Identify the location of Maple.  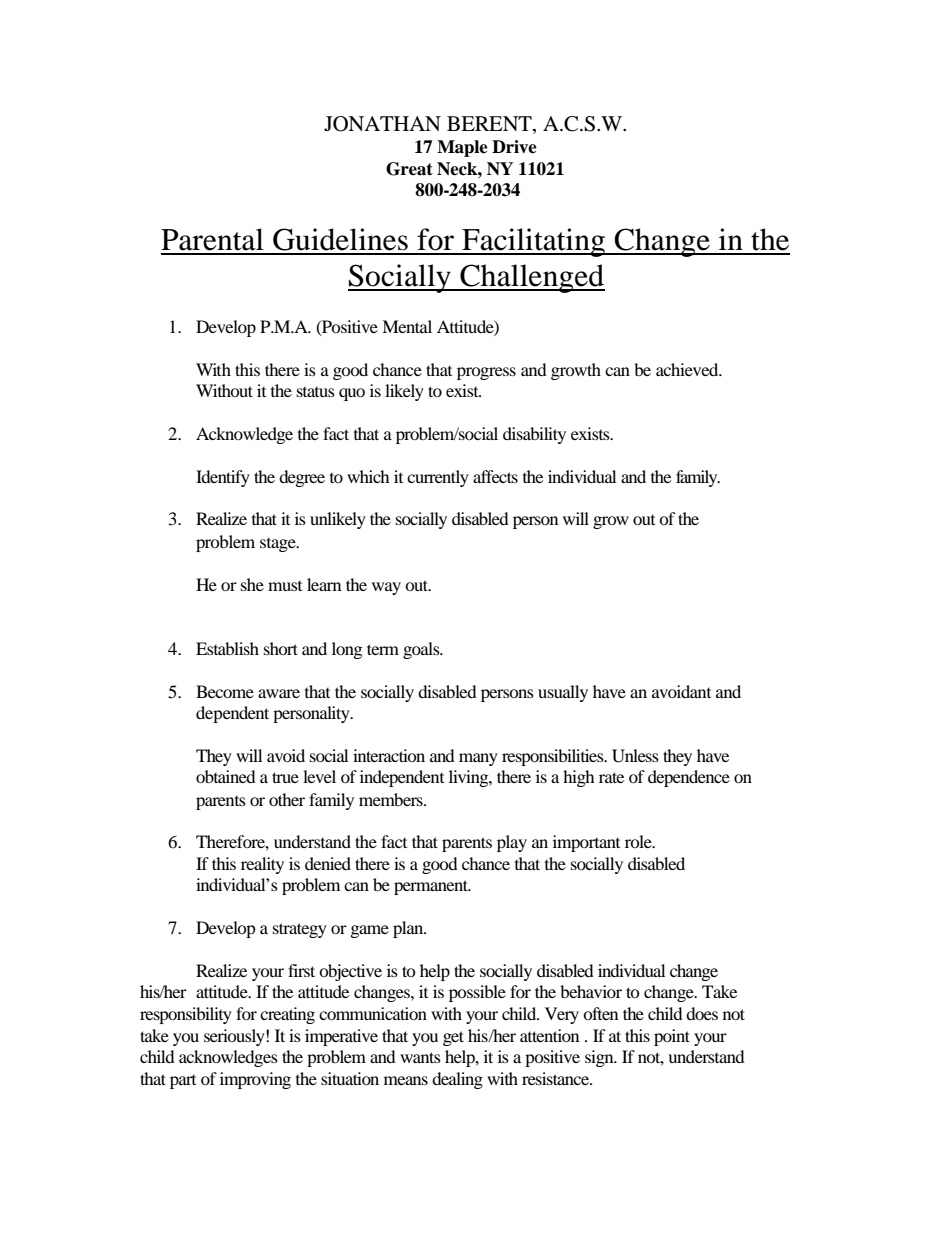
(462, 148).
